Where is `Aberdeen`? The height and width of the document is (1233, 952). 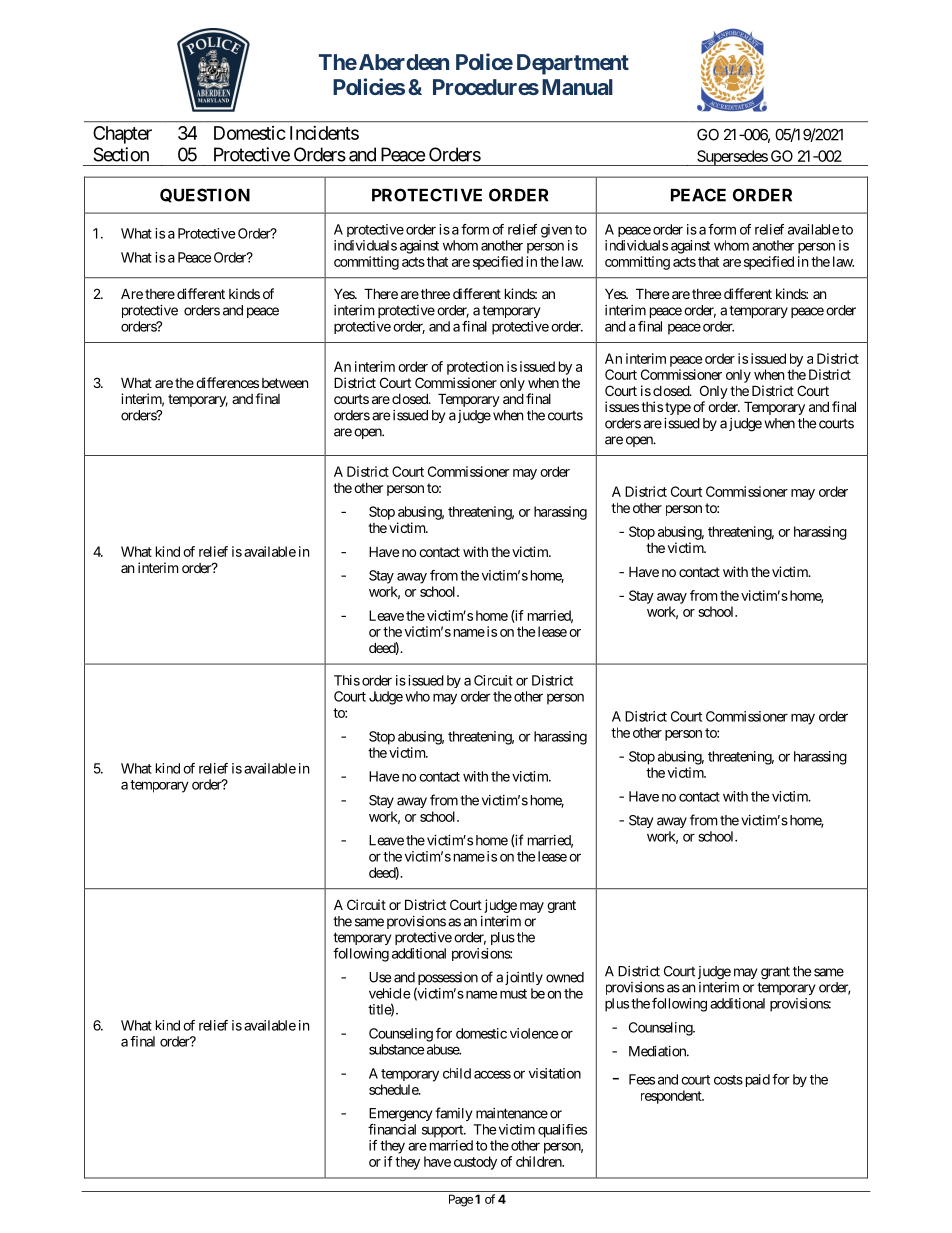 Aberdeen is located at coordinates (402, 62).
